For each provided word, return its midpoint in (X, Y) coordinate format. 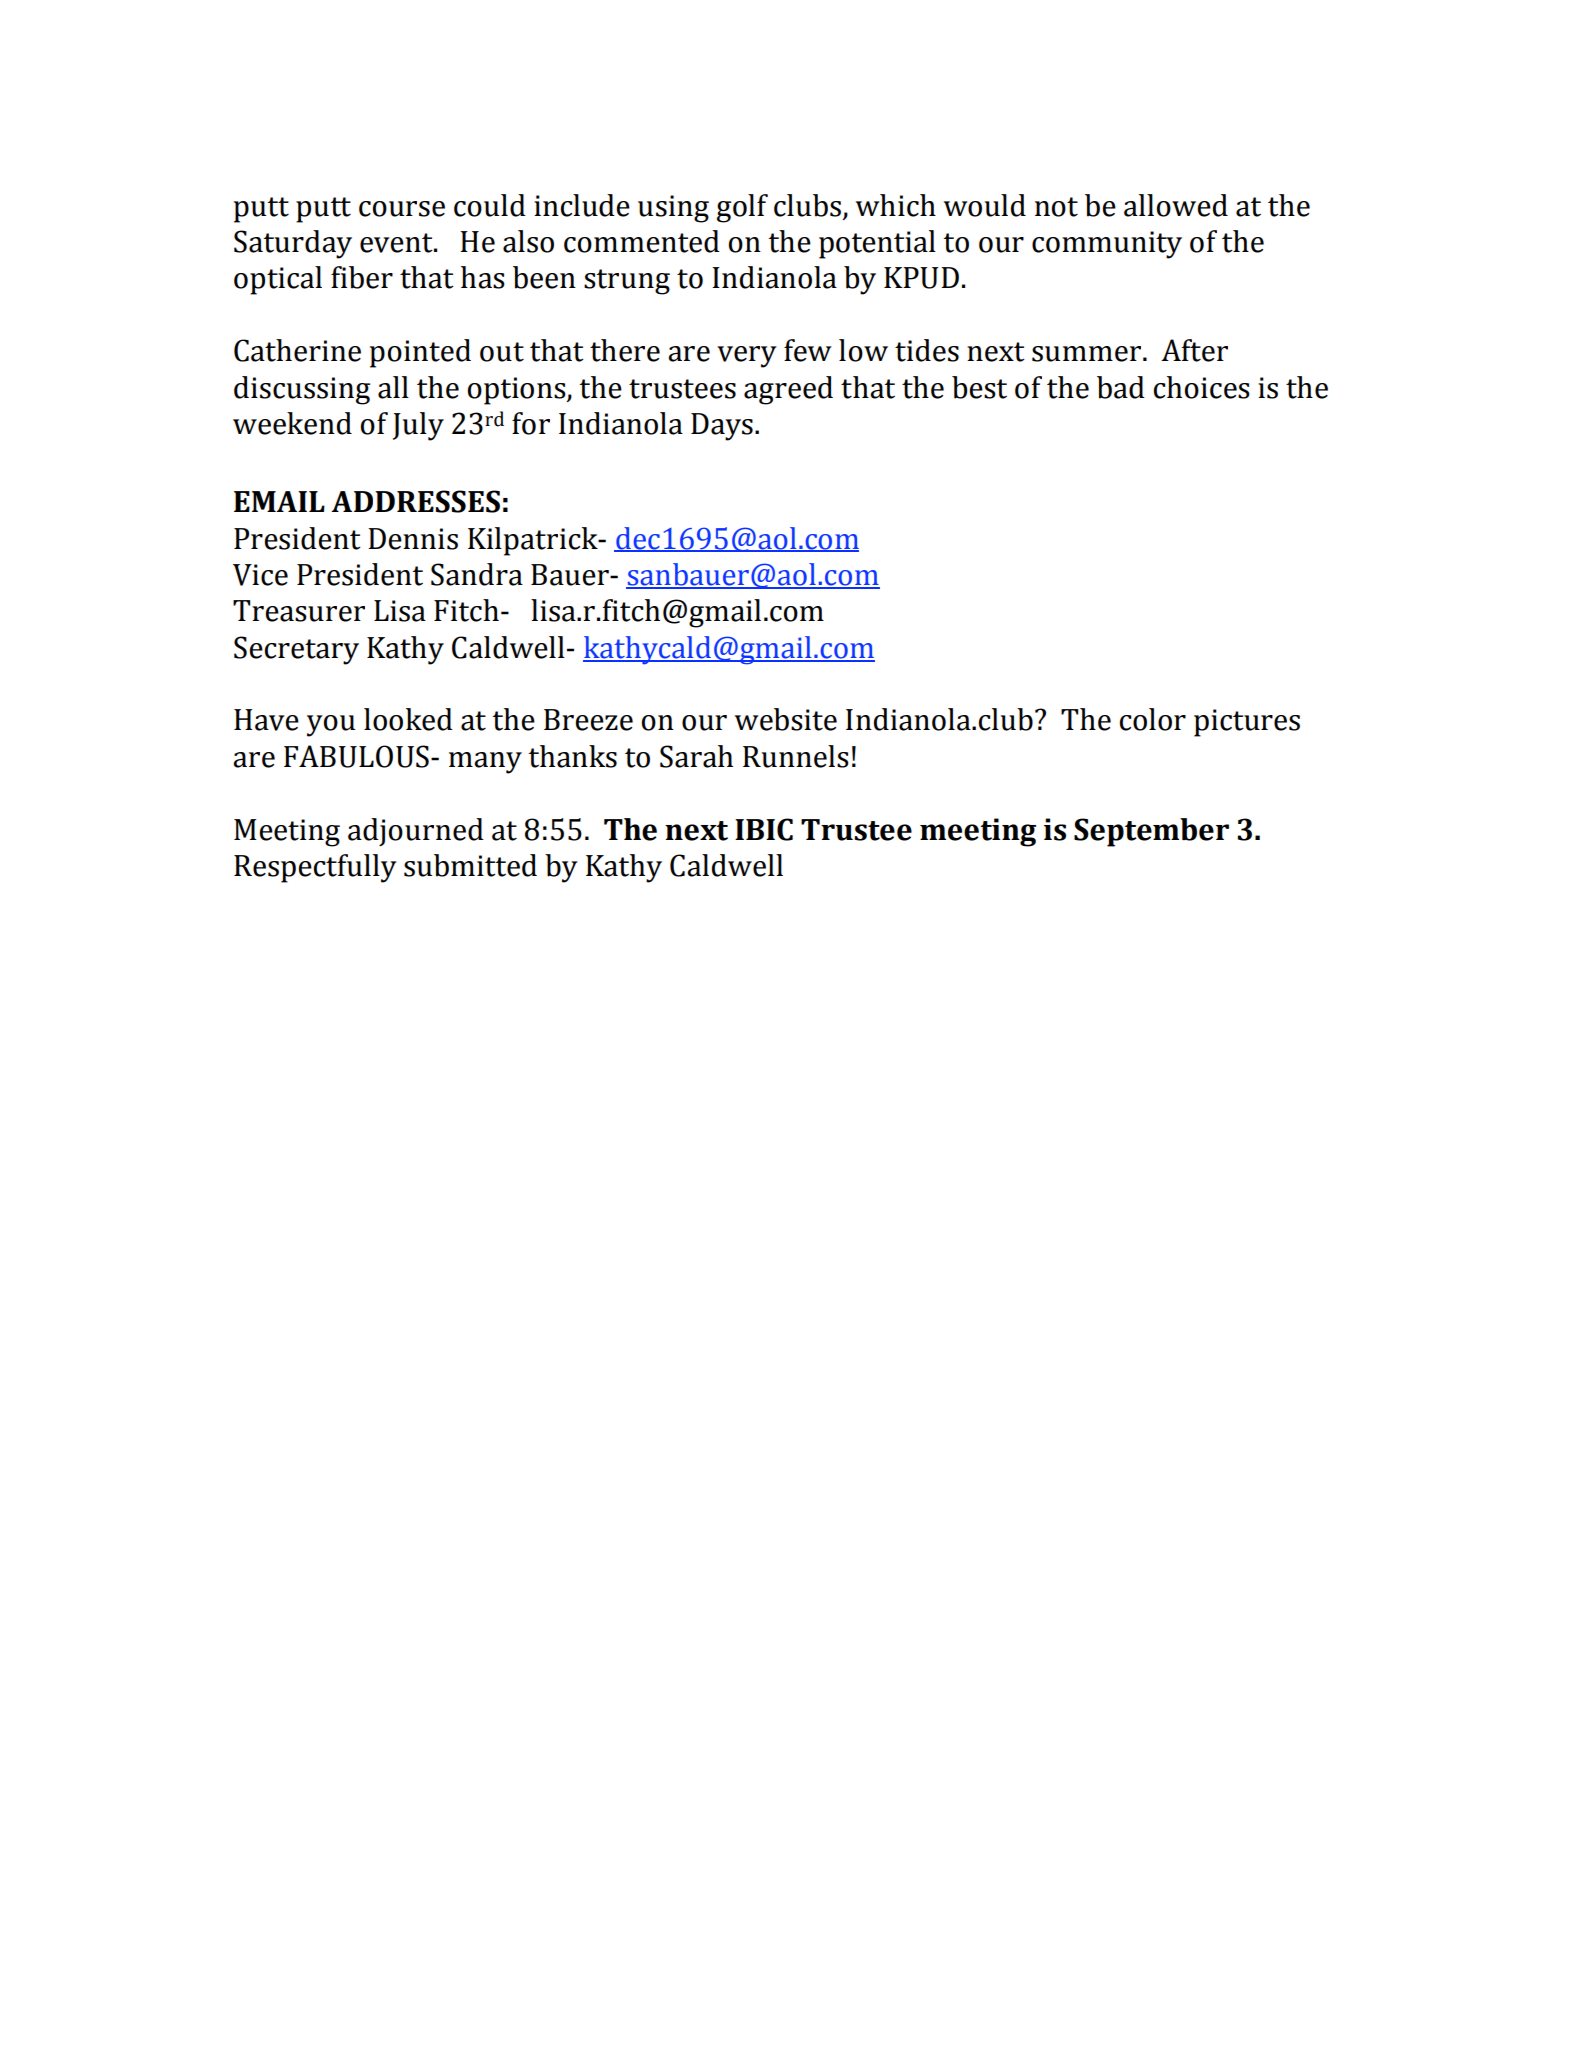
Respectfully (315, 868)
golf (742, 208)
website (786, 719)
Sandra (477, 574)
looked (408, 719)
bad (1121, 387)
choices (1202, 387)
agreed (788, 390)
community (1107, 245)
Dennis (413, 539)
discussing (302, 390)
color (1153, 719)
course (402, 209)
